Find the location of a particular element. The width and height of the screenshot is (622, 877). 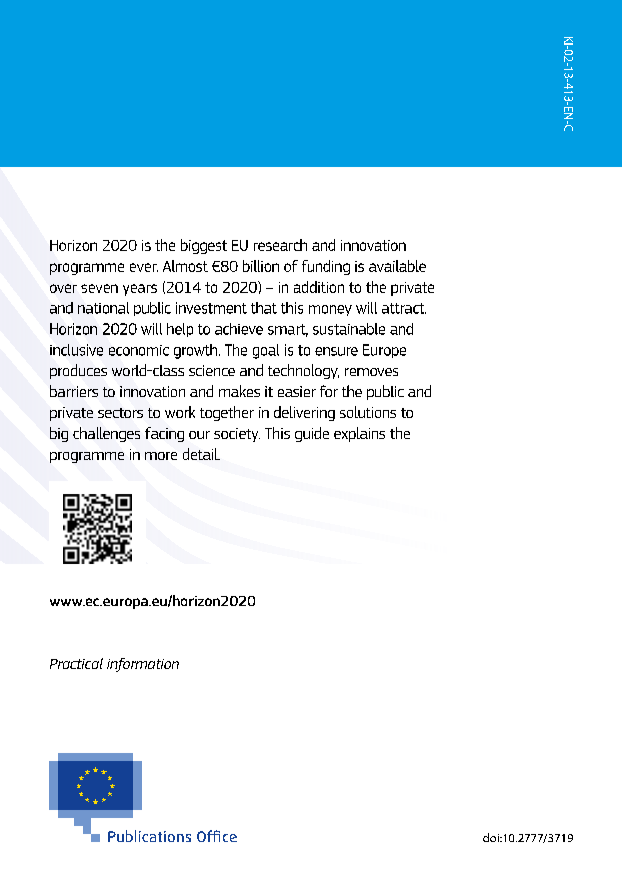

billion is located at coordinates (261, 266).
